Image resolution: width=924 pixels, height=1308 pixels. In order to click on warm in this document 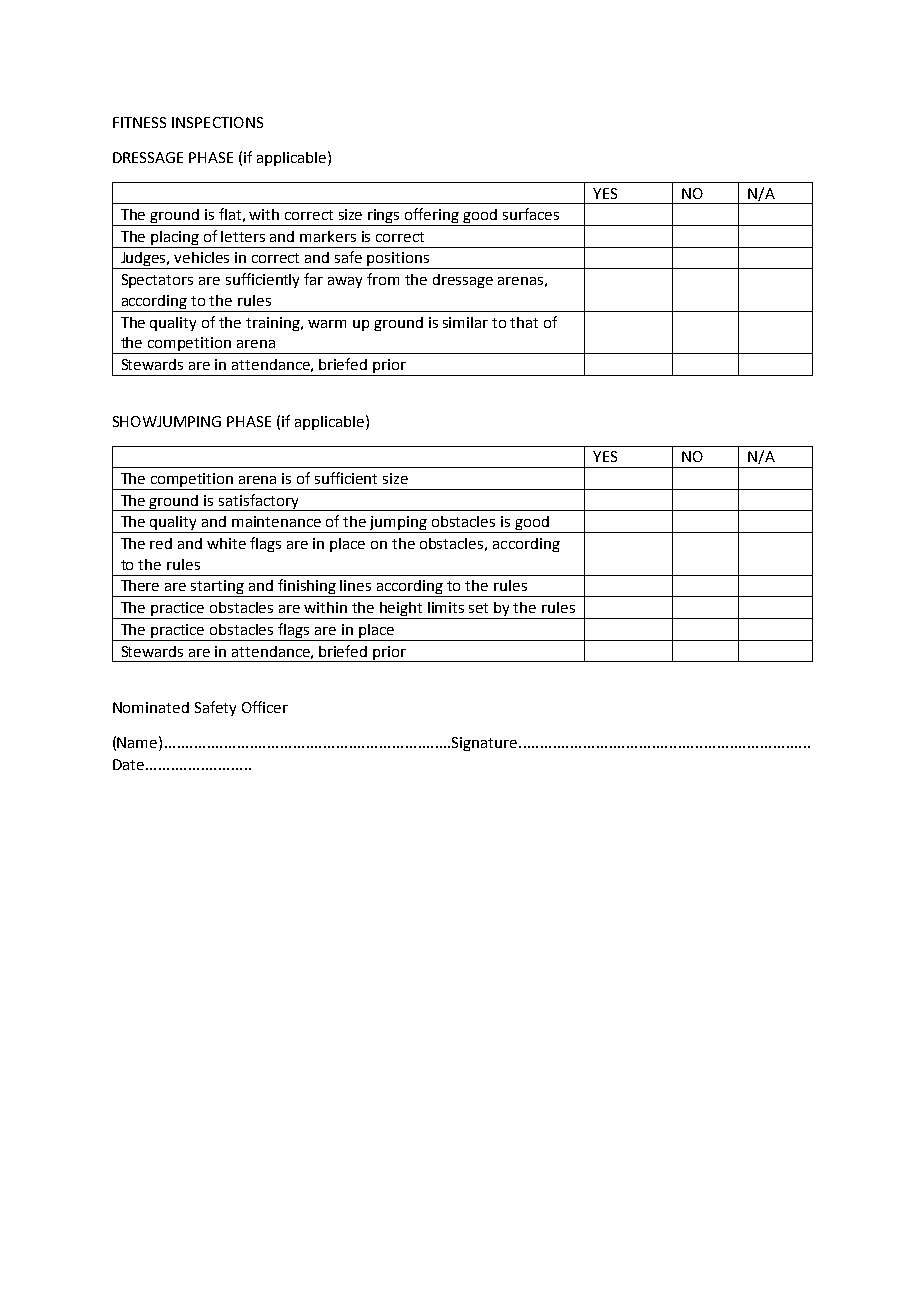, I will do `click(327, 324)`.
